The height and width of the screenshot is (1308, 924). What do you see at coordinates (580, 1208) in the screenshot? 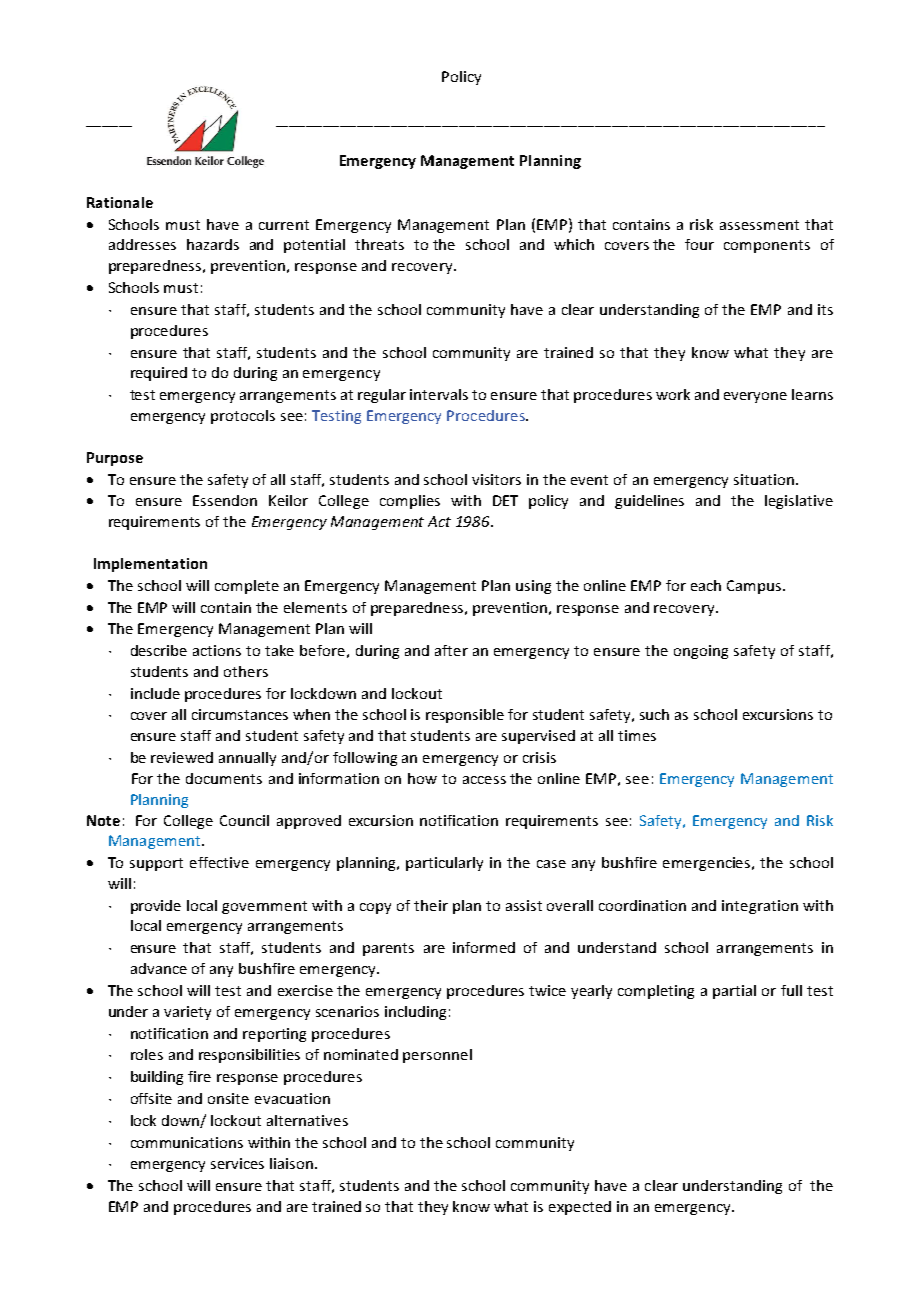
I see `expected` at bounding box center [580, 1208].
